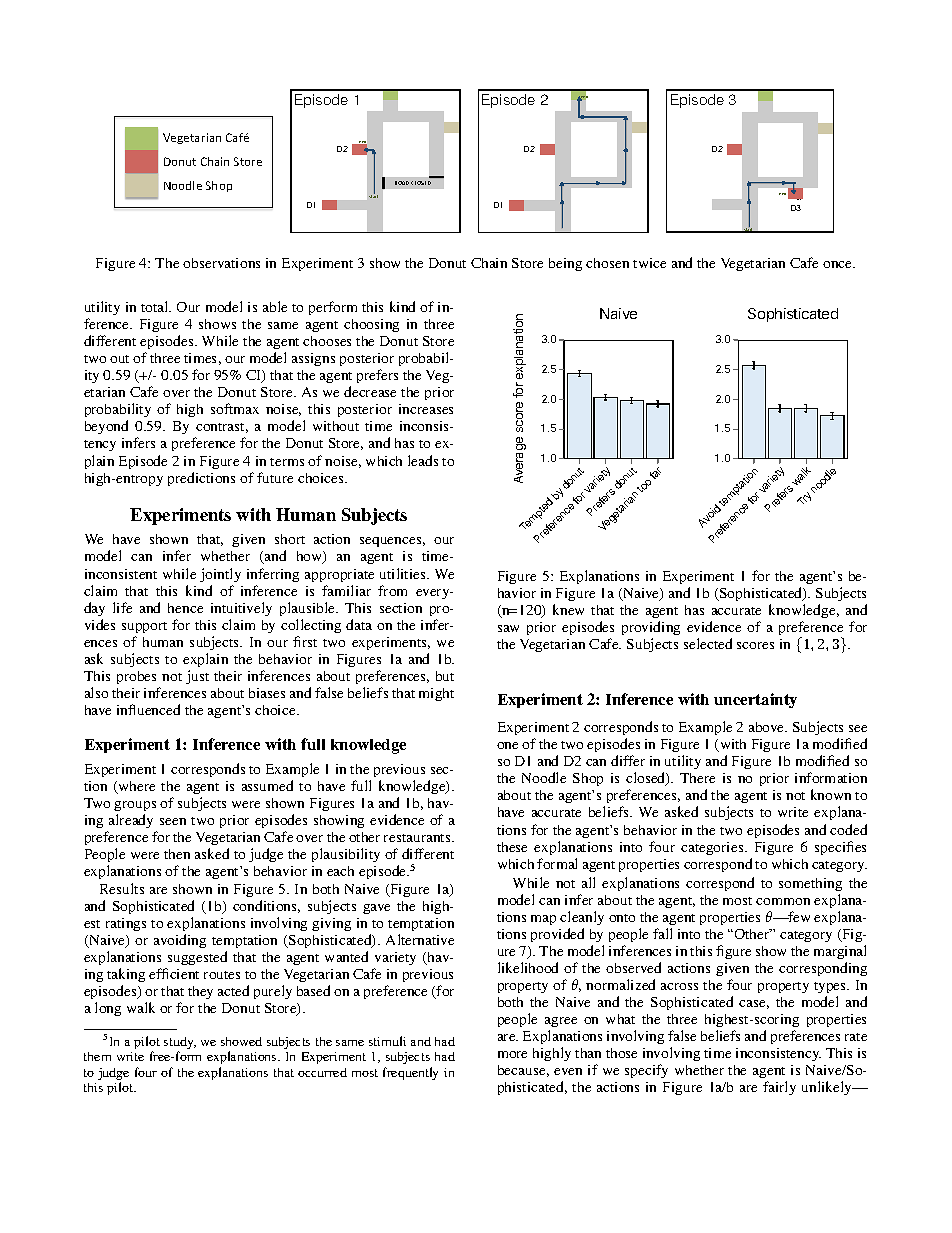 The width and height of the document is (952, 1233). I want to click on more, so click(512, 1054).
